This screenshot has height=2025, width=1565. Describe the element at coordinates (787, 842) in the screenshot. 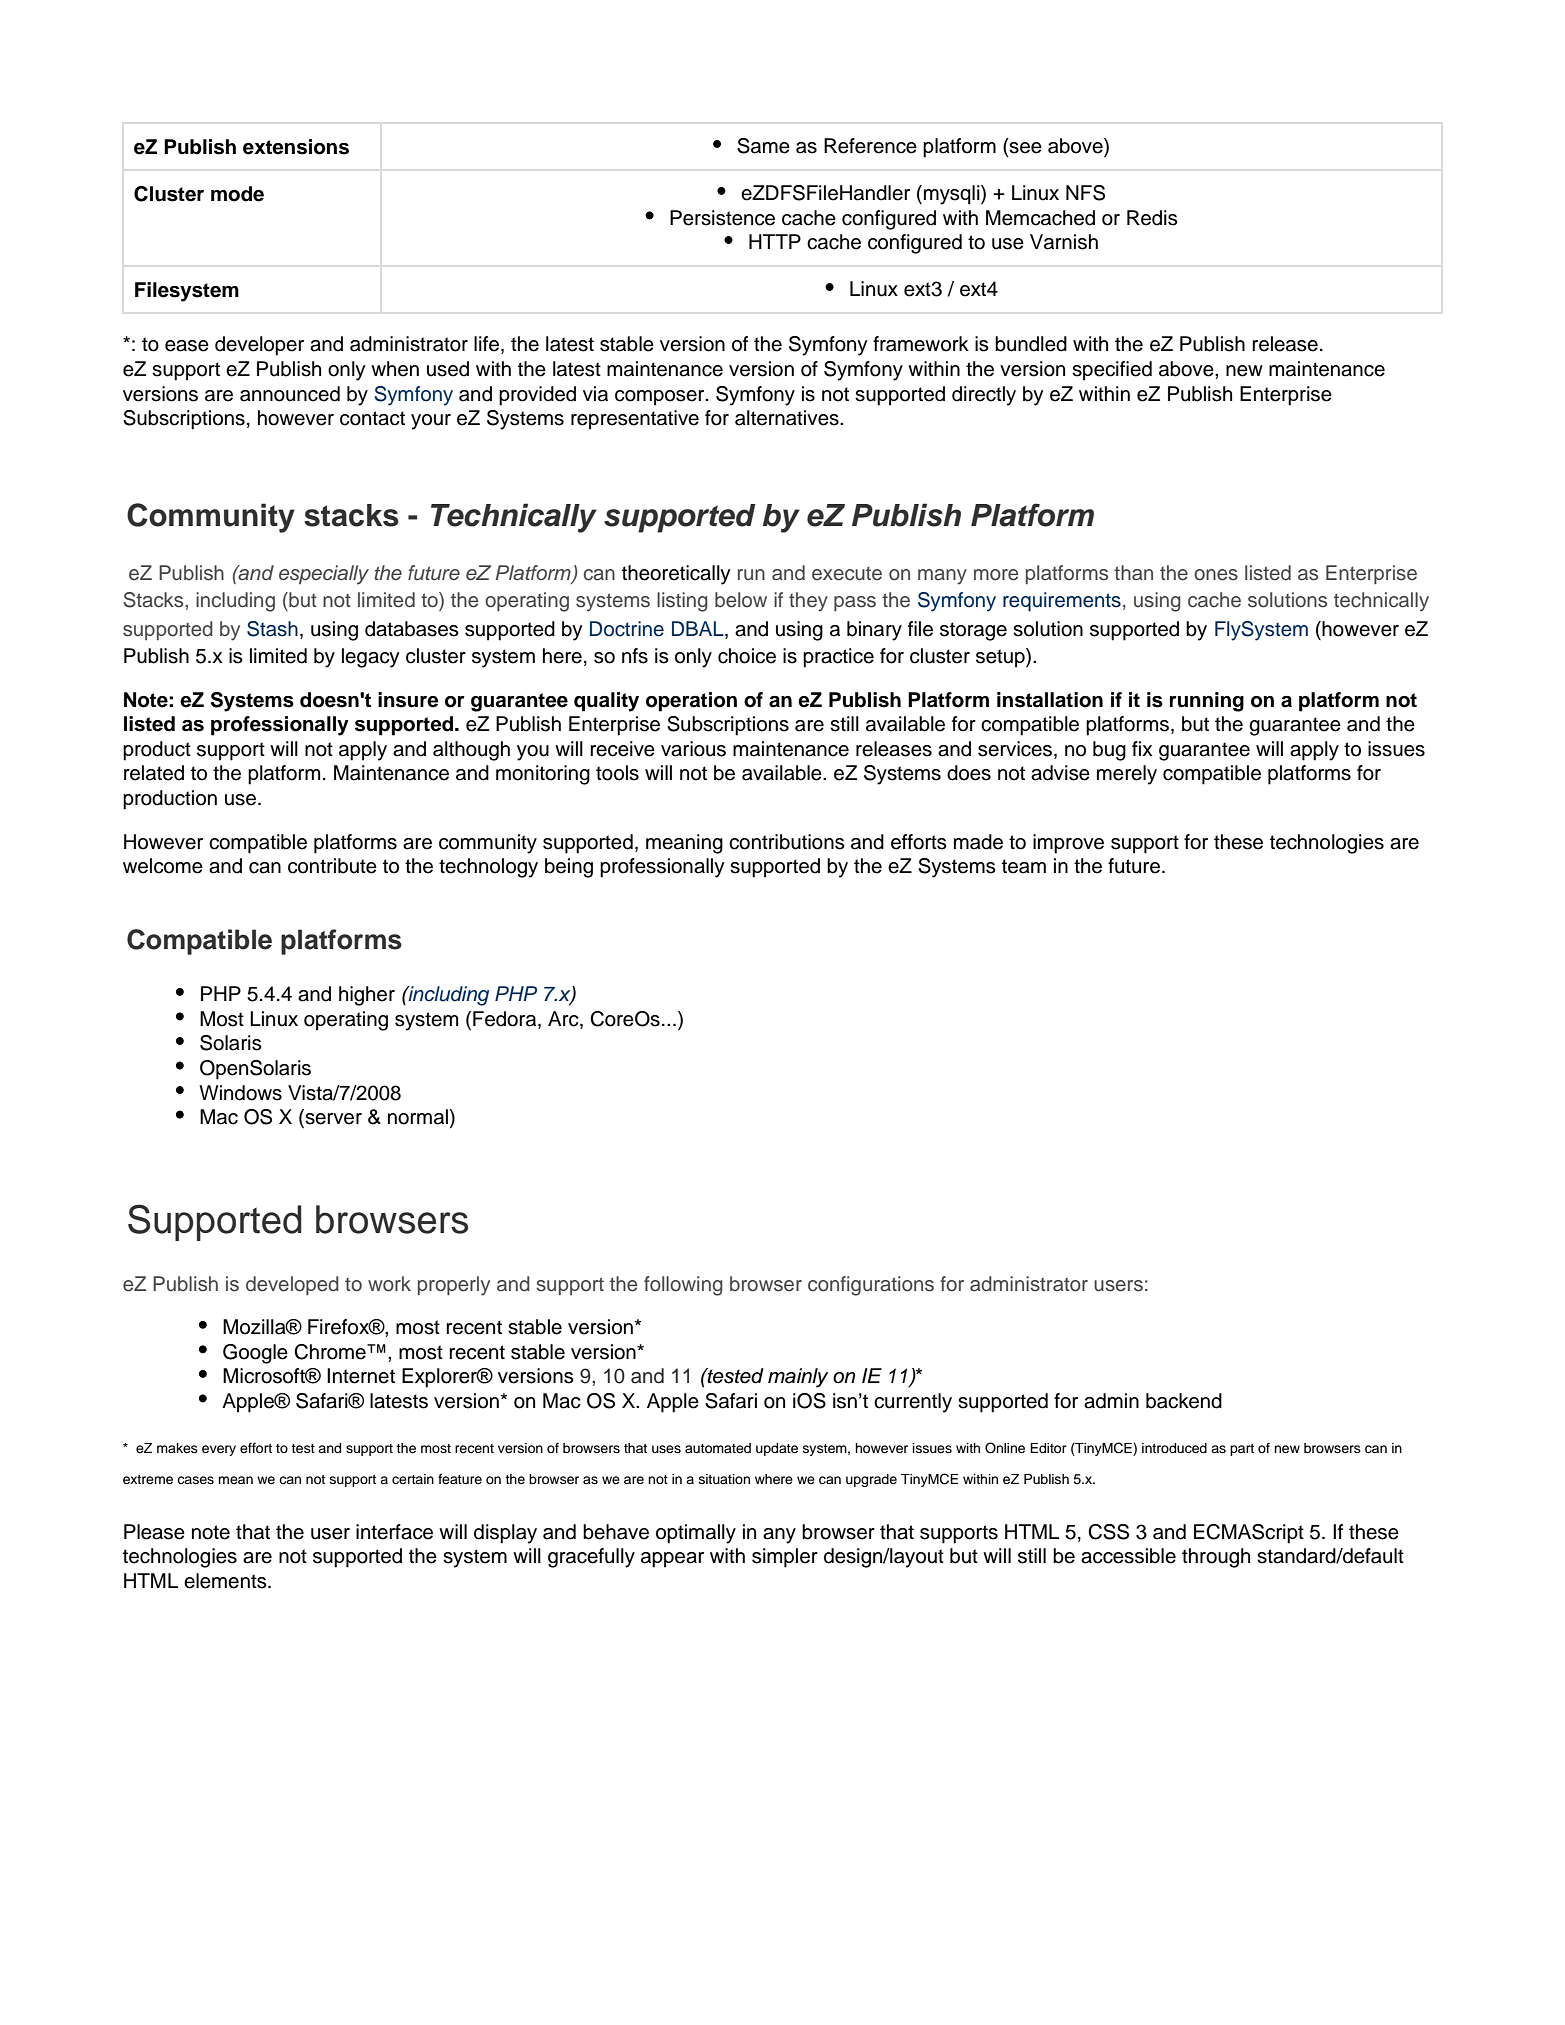

I see `contributions` at that location.
